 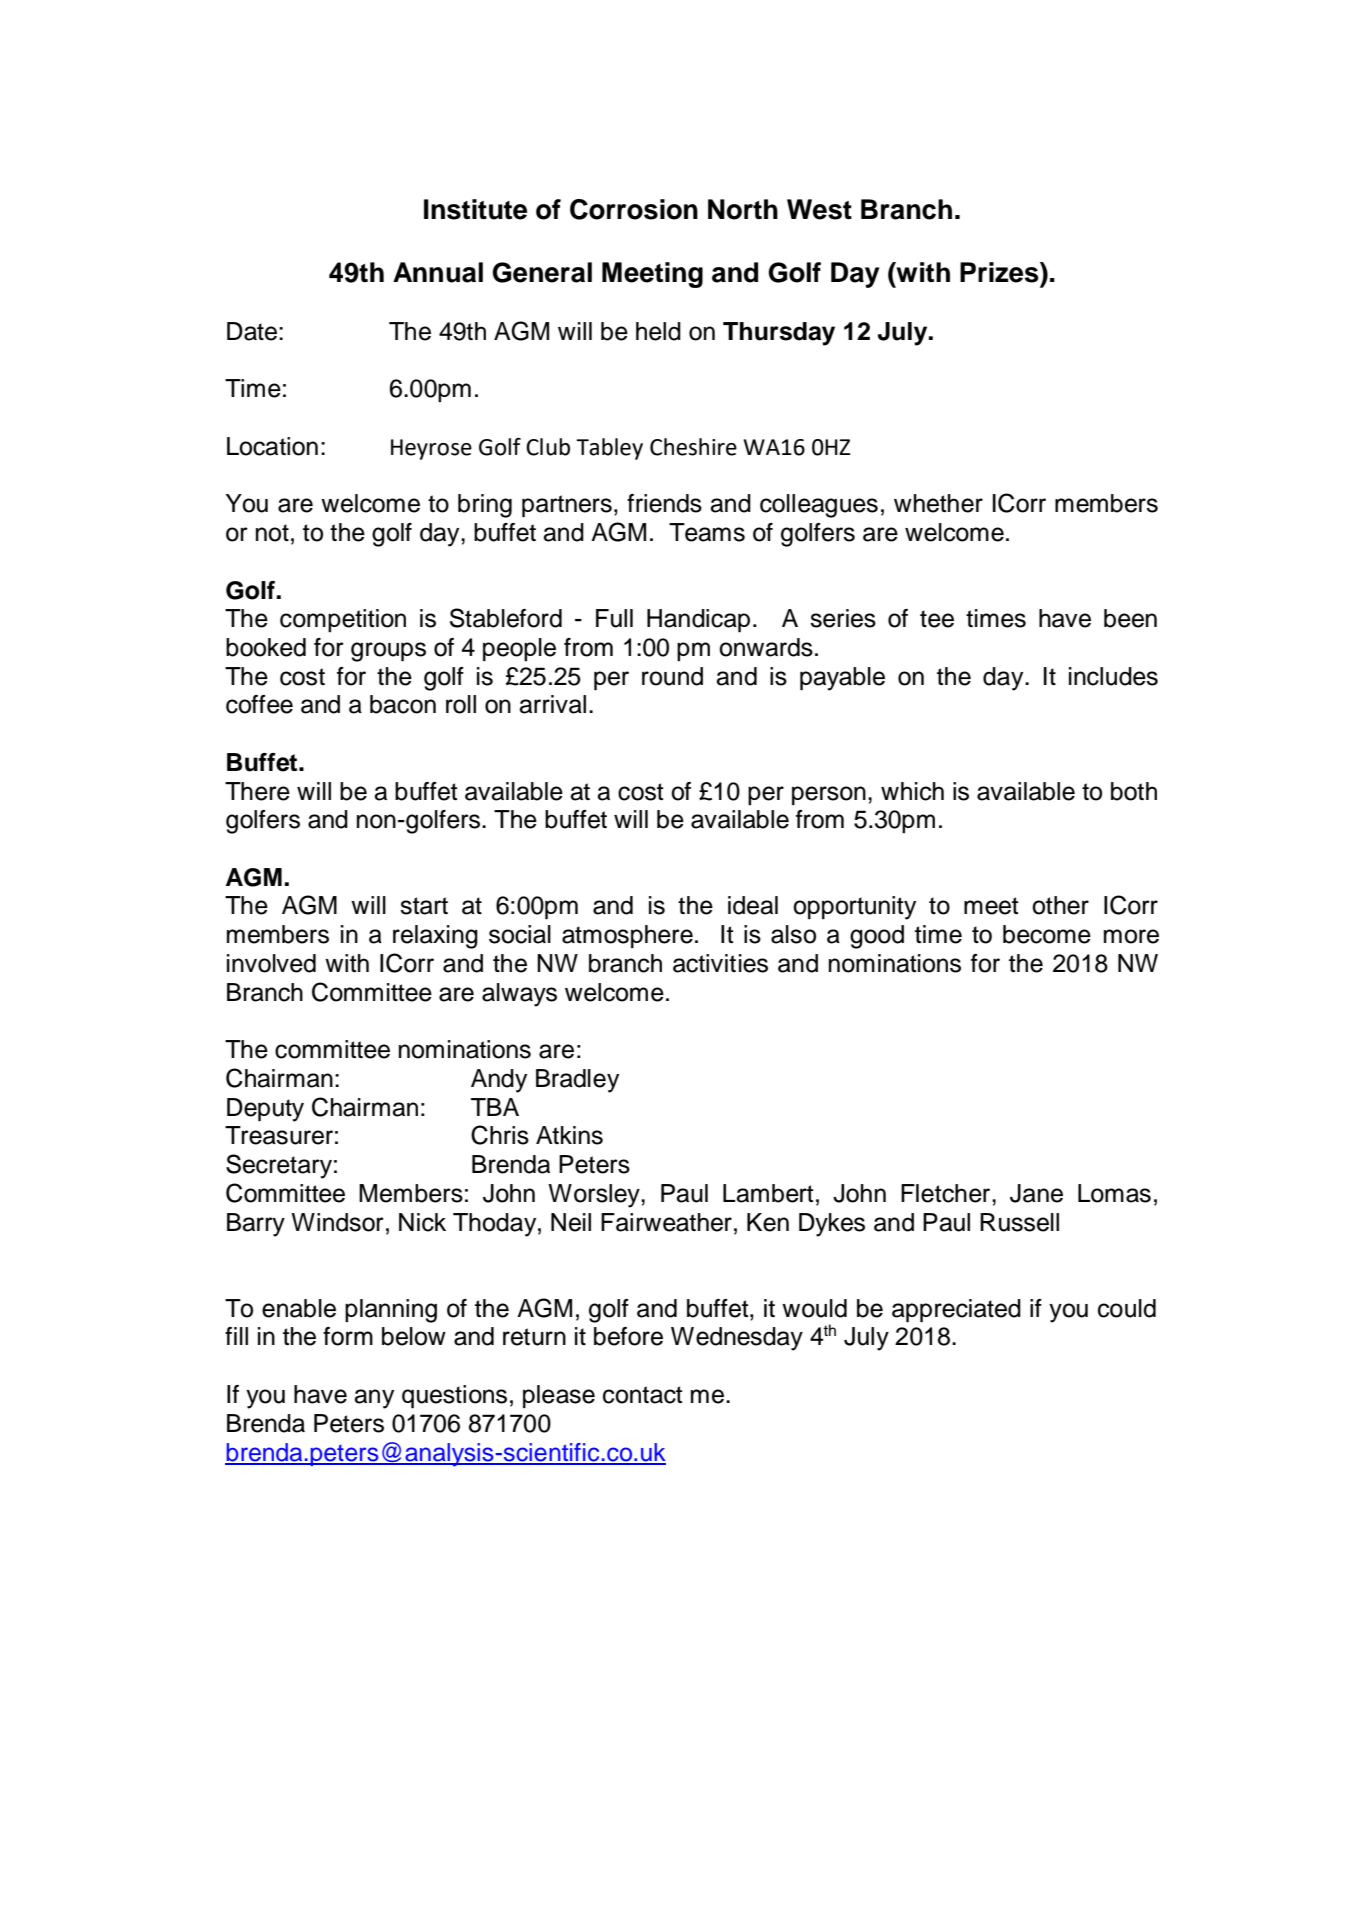 What do you see at coordinates (271, 963) in the page?
I see `involved` at bounding box center [271, 963].
